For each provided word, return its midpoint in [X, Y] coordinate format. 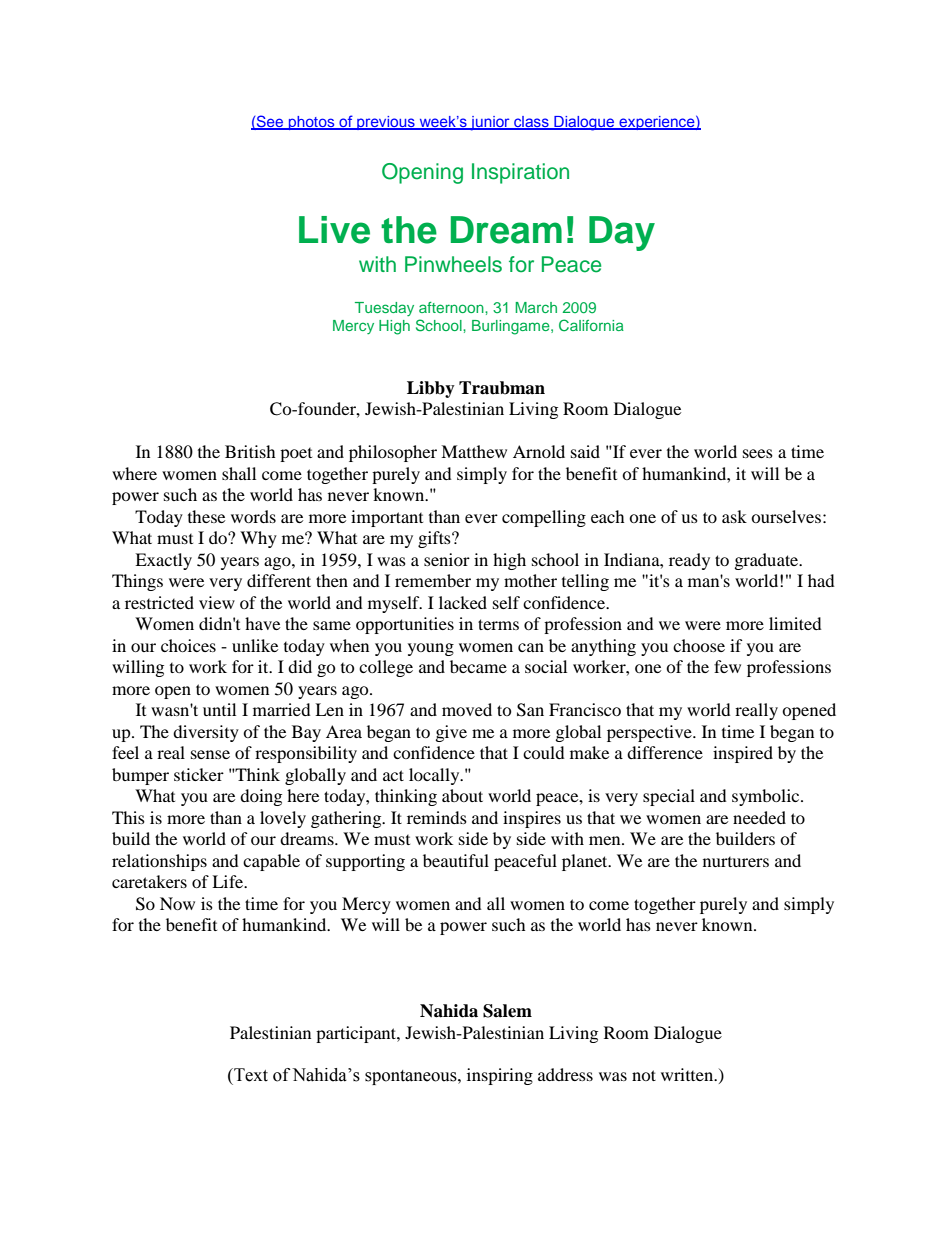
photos [312, 123]
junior [490, 123]
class [531, 122]
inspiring [500, 1076]
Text [250, 1075]
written [688, 1074]
